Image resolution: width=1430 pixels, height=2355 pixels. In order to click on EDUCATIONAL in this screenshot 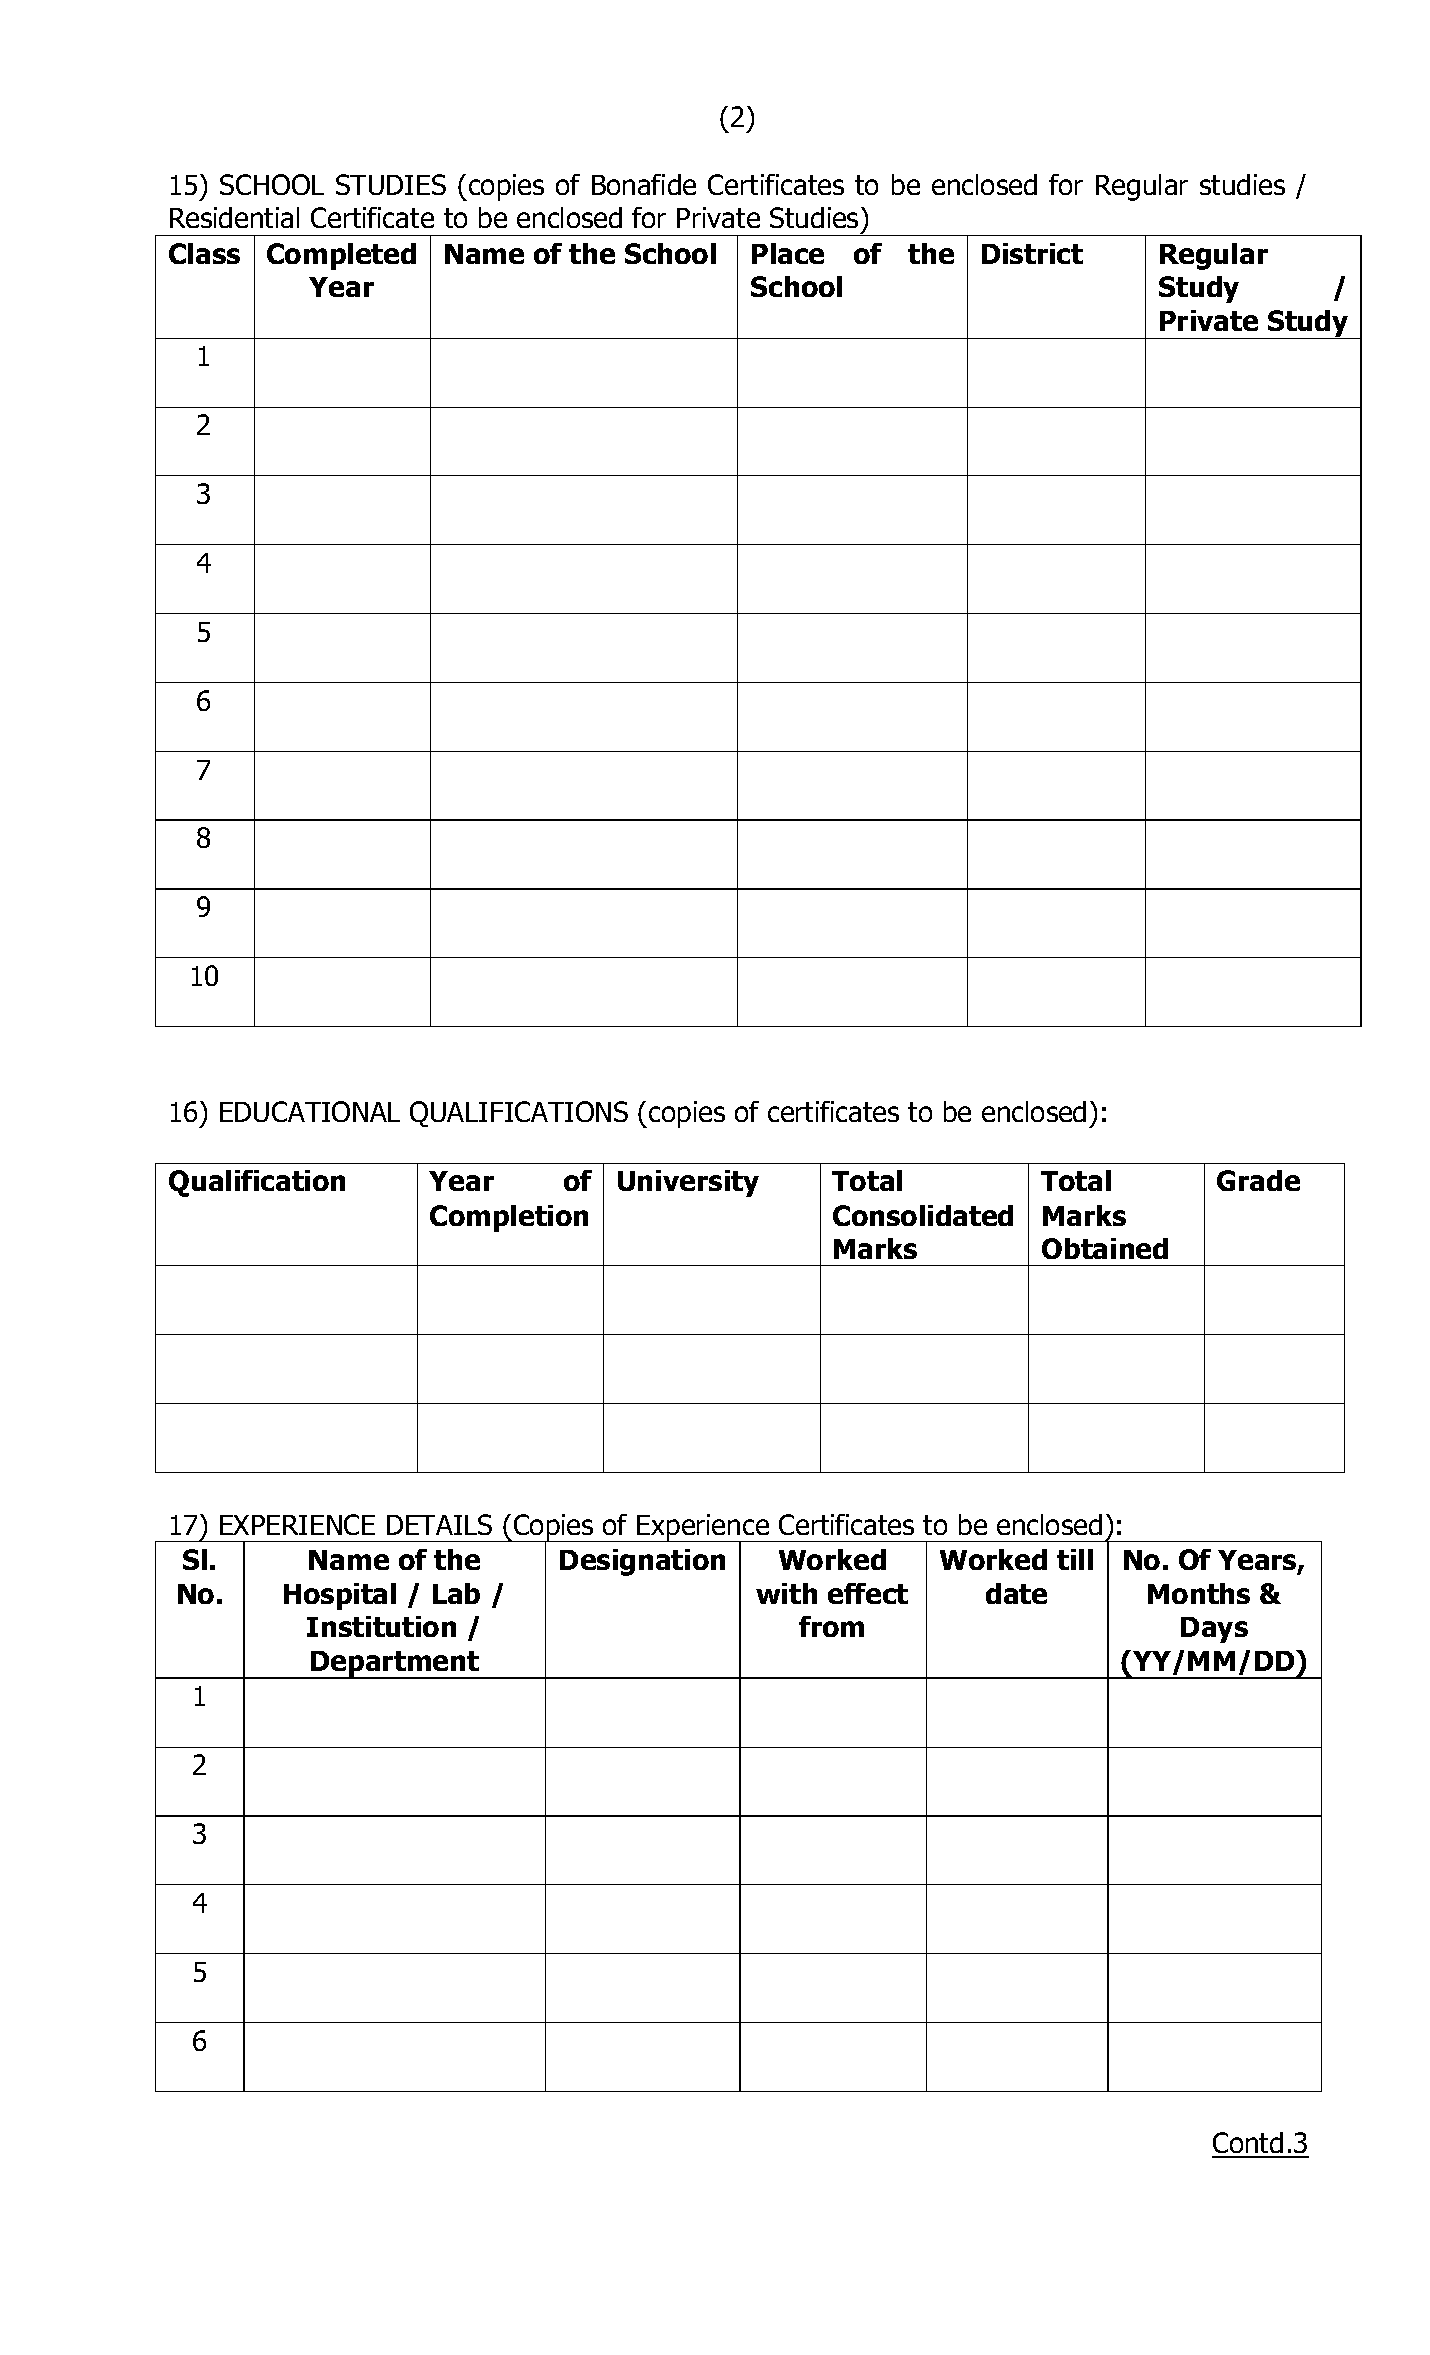, I will do `click(310, 1111)`.
